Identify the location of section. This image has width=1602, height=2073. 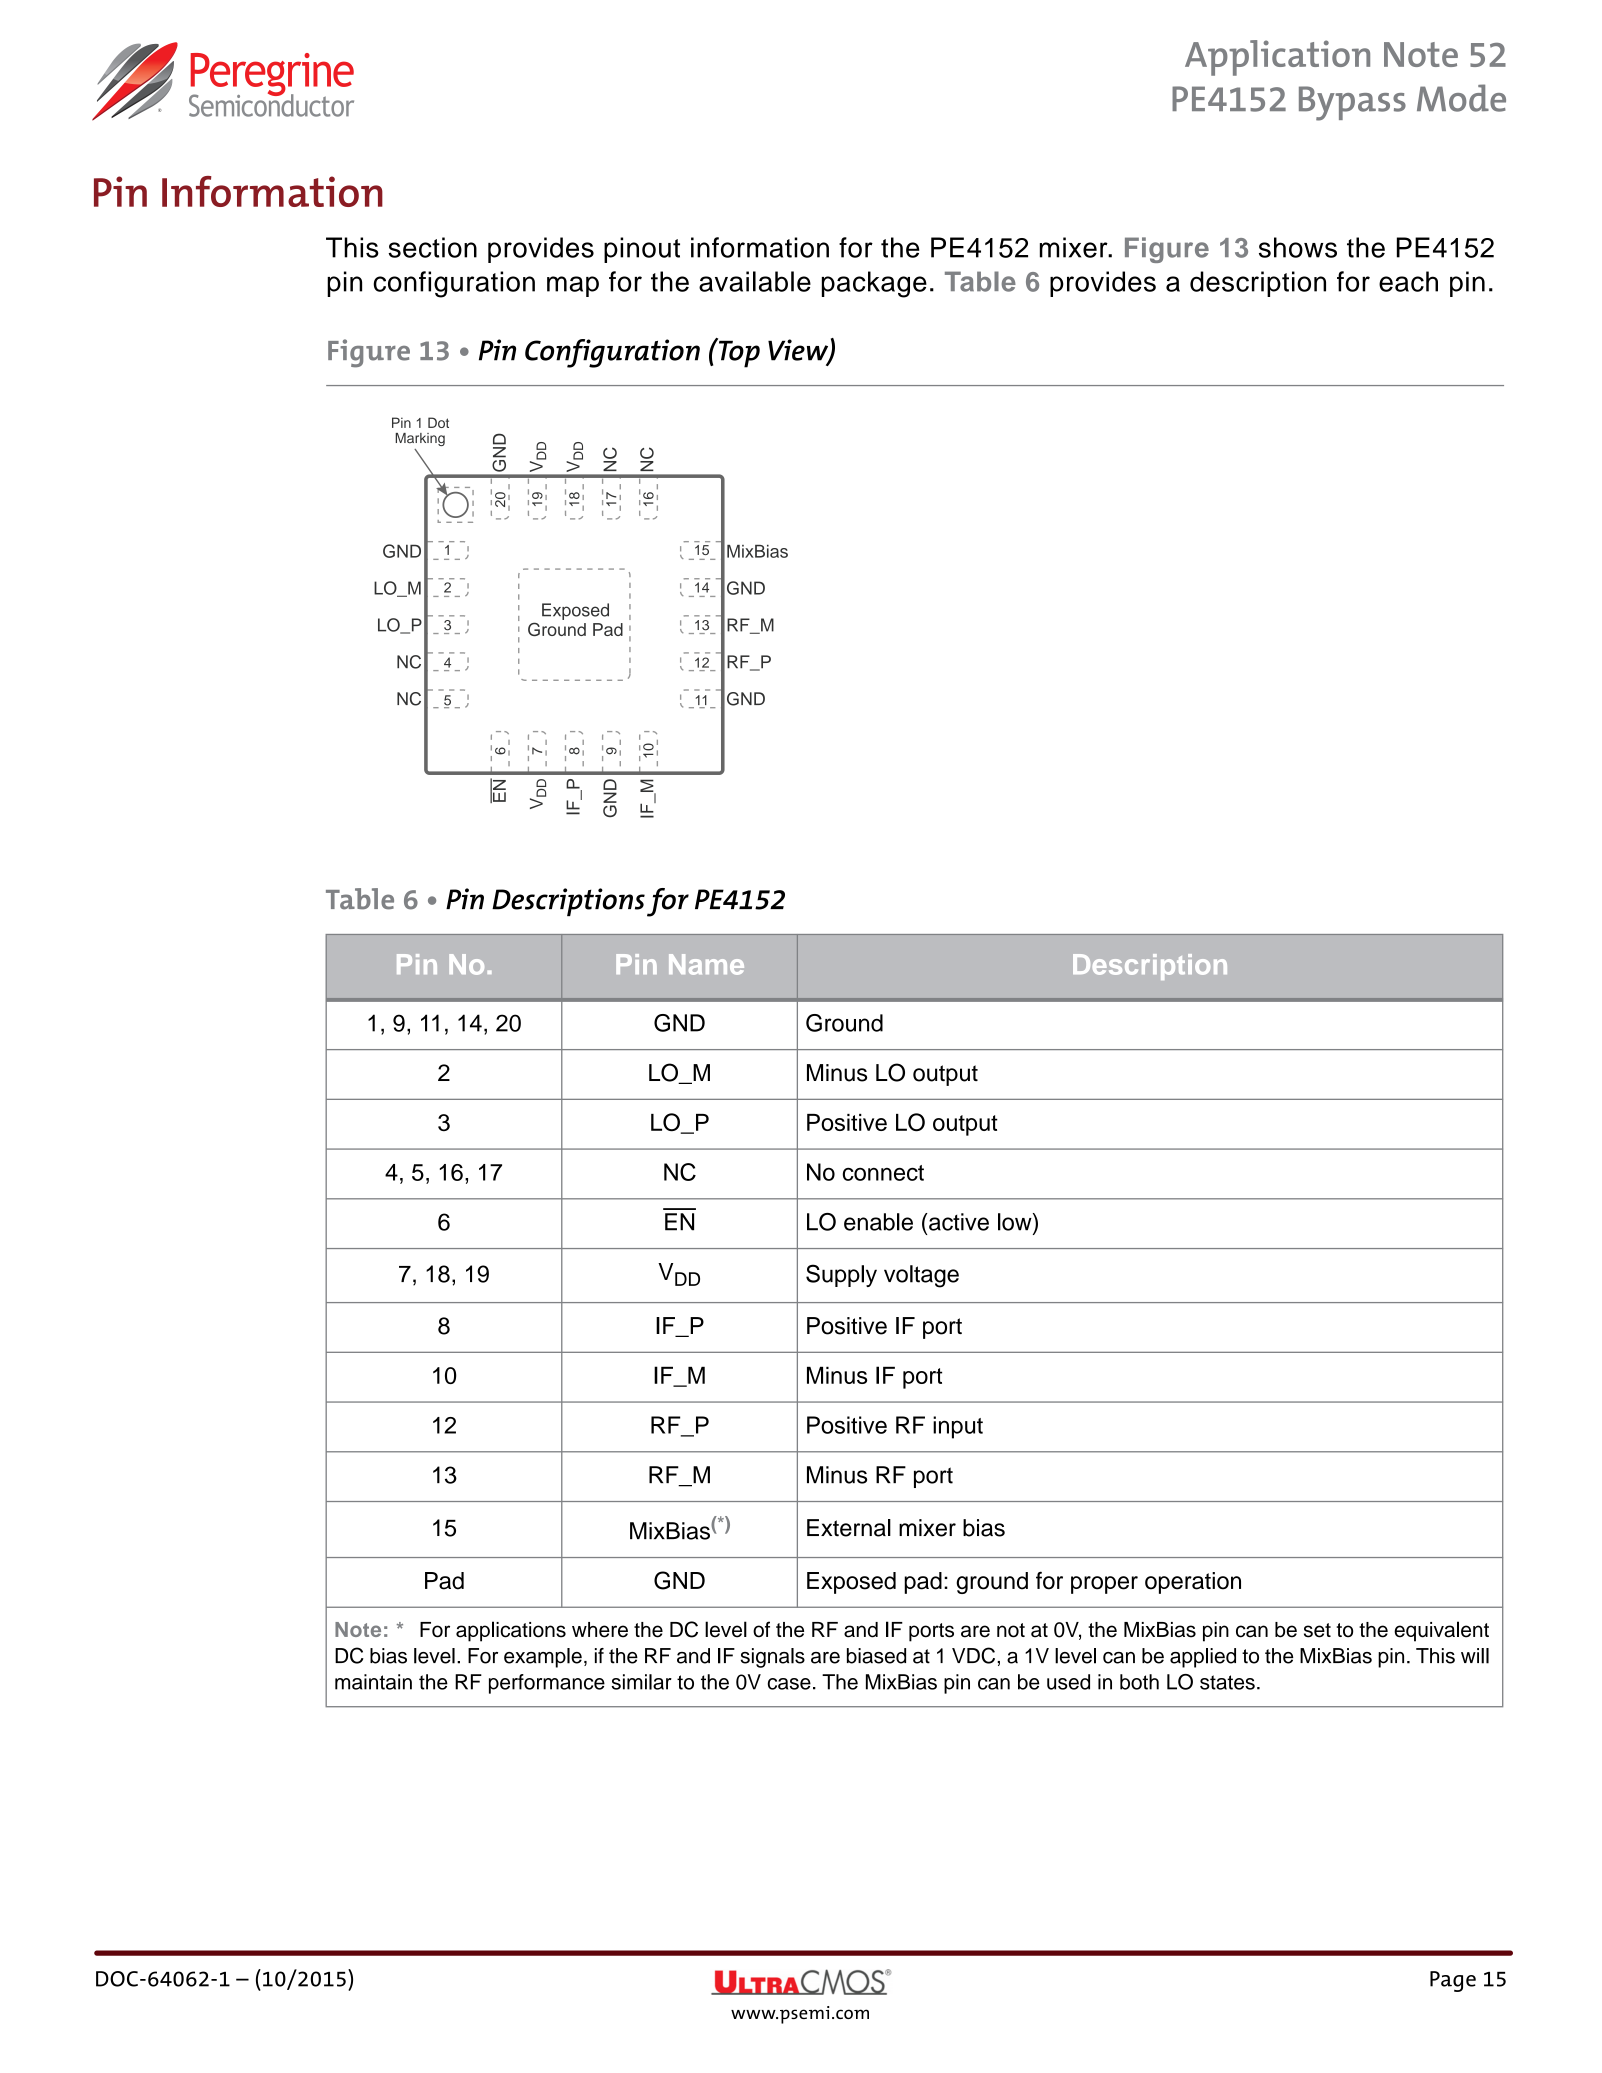
(432, 247).
